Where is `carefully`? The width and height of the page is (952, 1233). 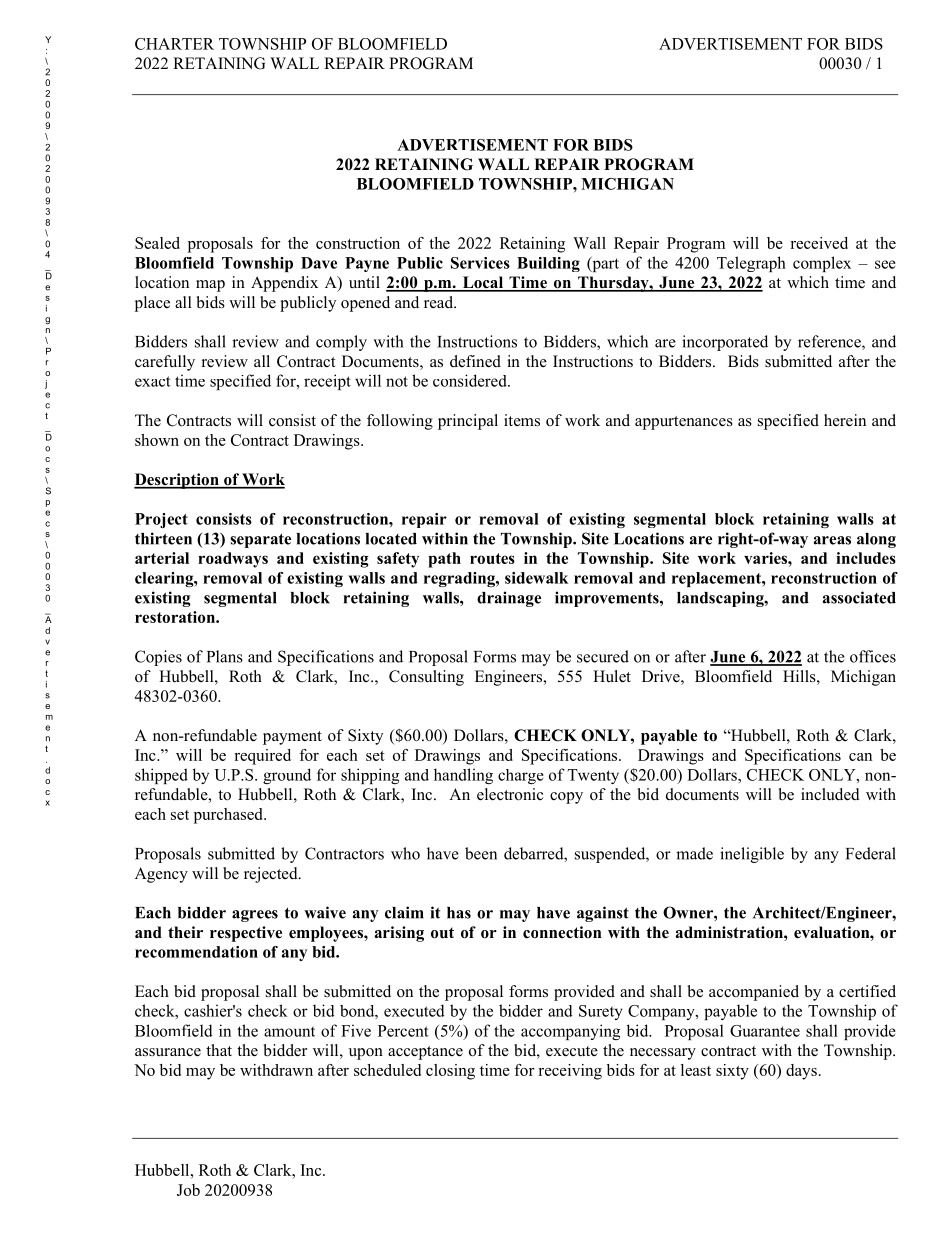 carefully is located at coordinates (165, 363).
